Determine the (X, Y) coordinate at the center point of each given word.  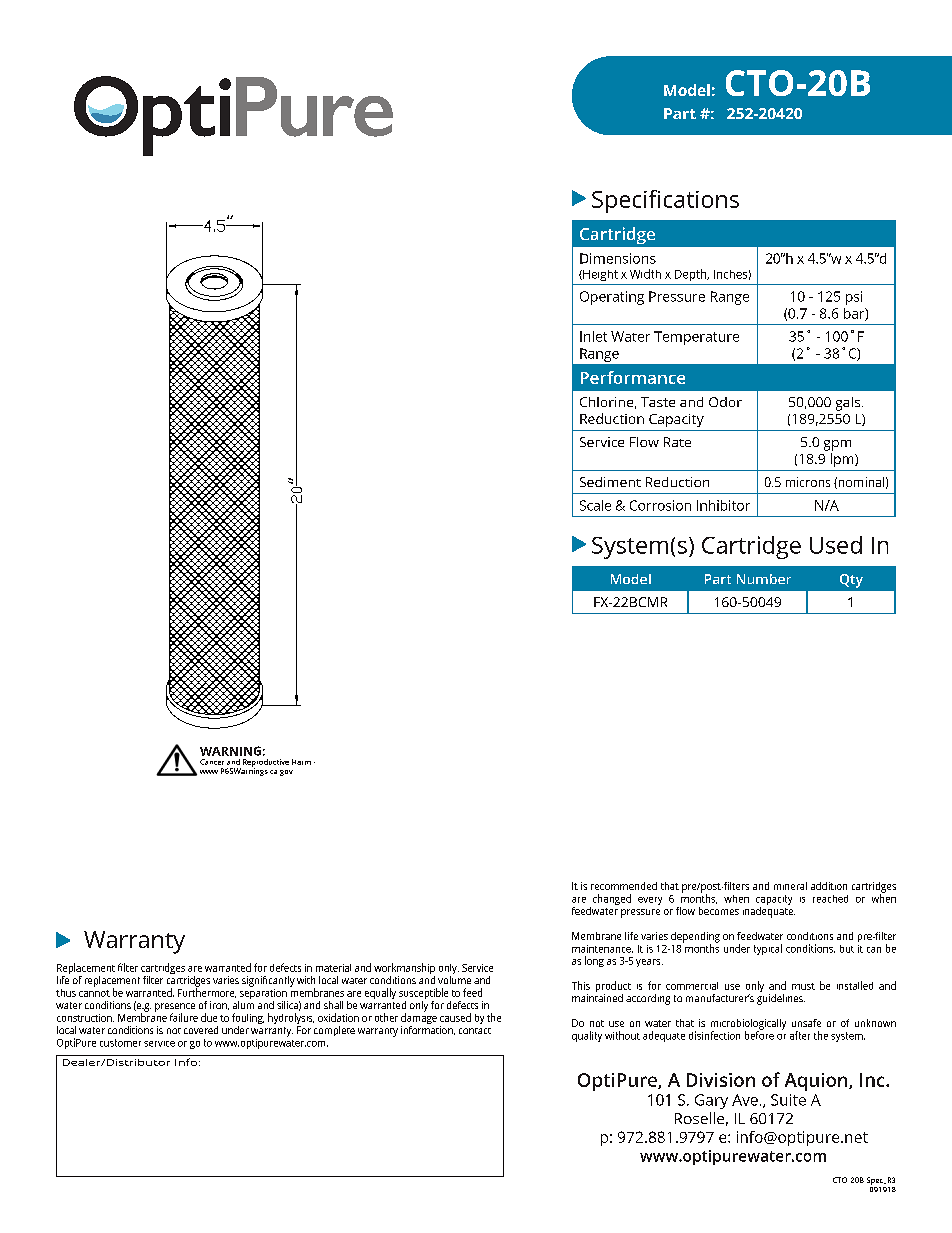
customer (120, 1043)
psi (854, 298)
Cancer (212, 762)
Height (599, 275)
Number (764, 579)
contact (475, 1031)
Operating (612, 298)
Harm (301, 762)
